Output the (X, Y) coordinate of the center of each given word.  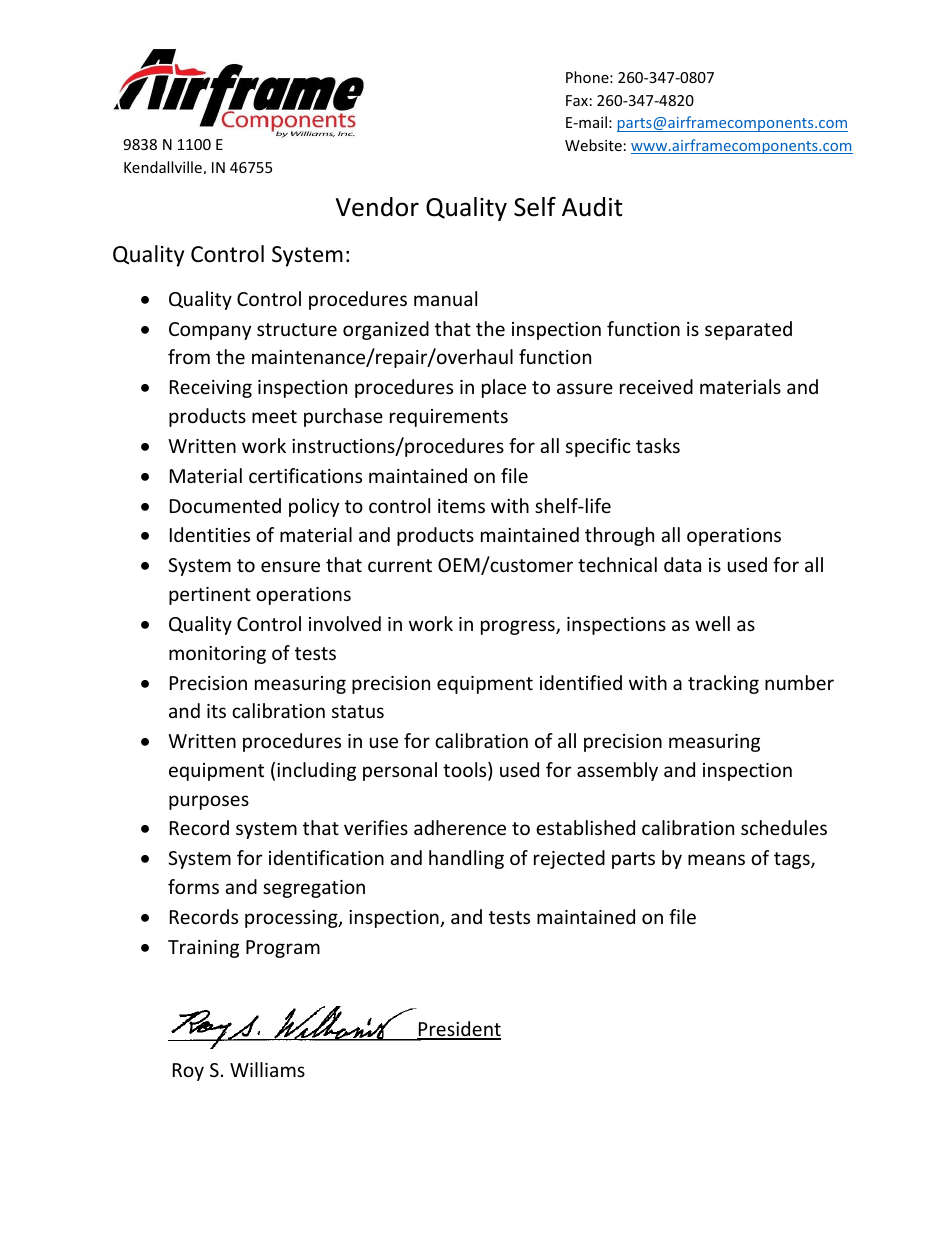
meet (274, 416)
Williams (267, 1069)
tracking (723, 684)
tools (466, 771)
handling (466, 859)
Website (593, 145)
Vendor (377, 207)
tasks (658, 445)
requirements (449, 418)
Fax (577, 100)
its (216, 711)
